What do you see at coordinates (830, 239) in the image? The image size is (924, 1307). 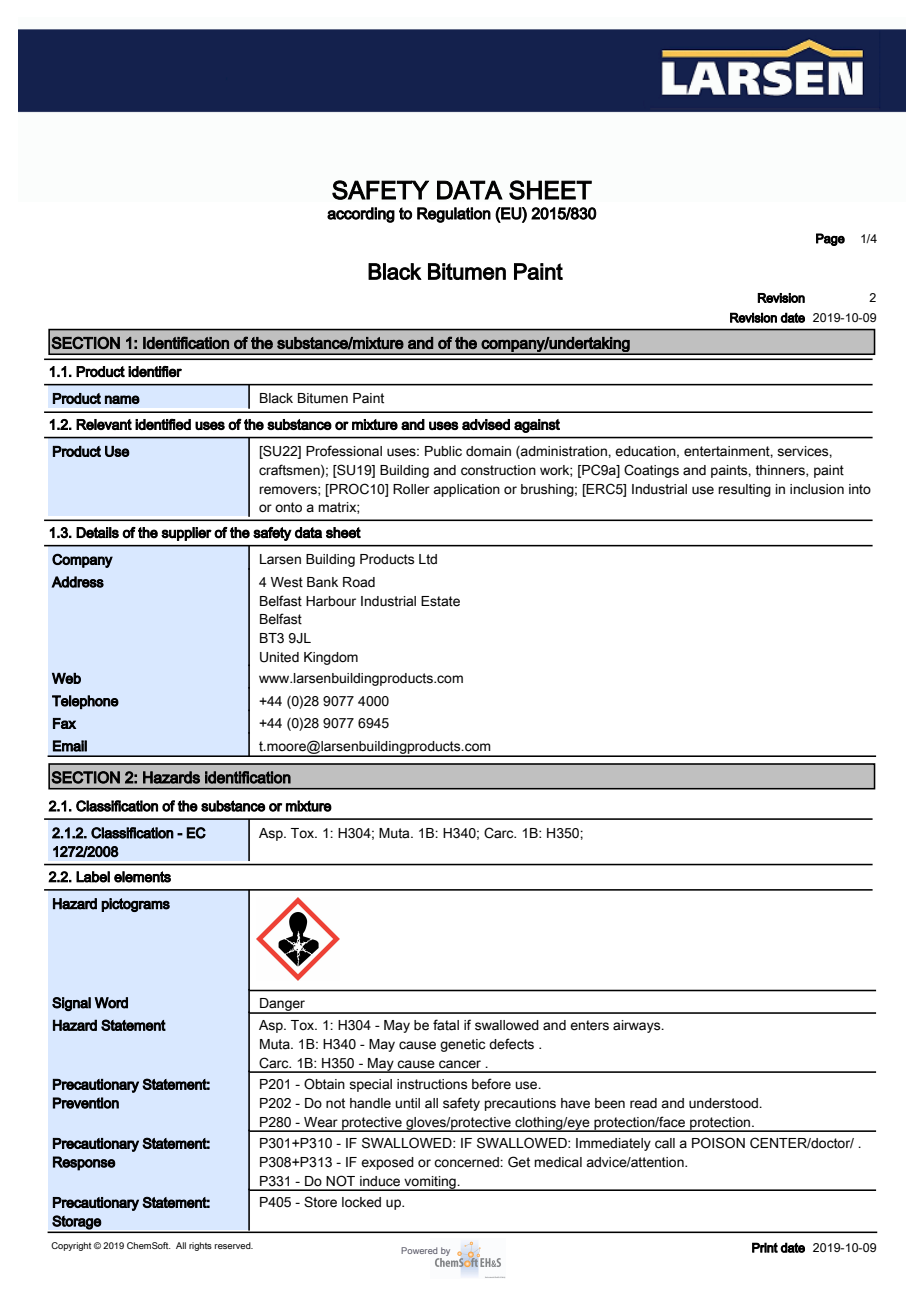 I see `Page` at bounding box center [830, 239].
